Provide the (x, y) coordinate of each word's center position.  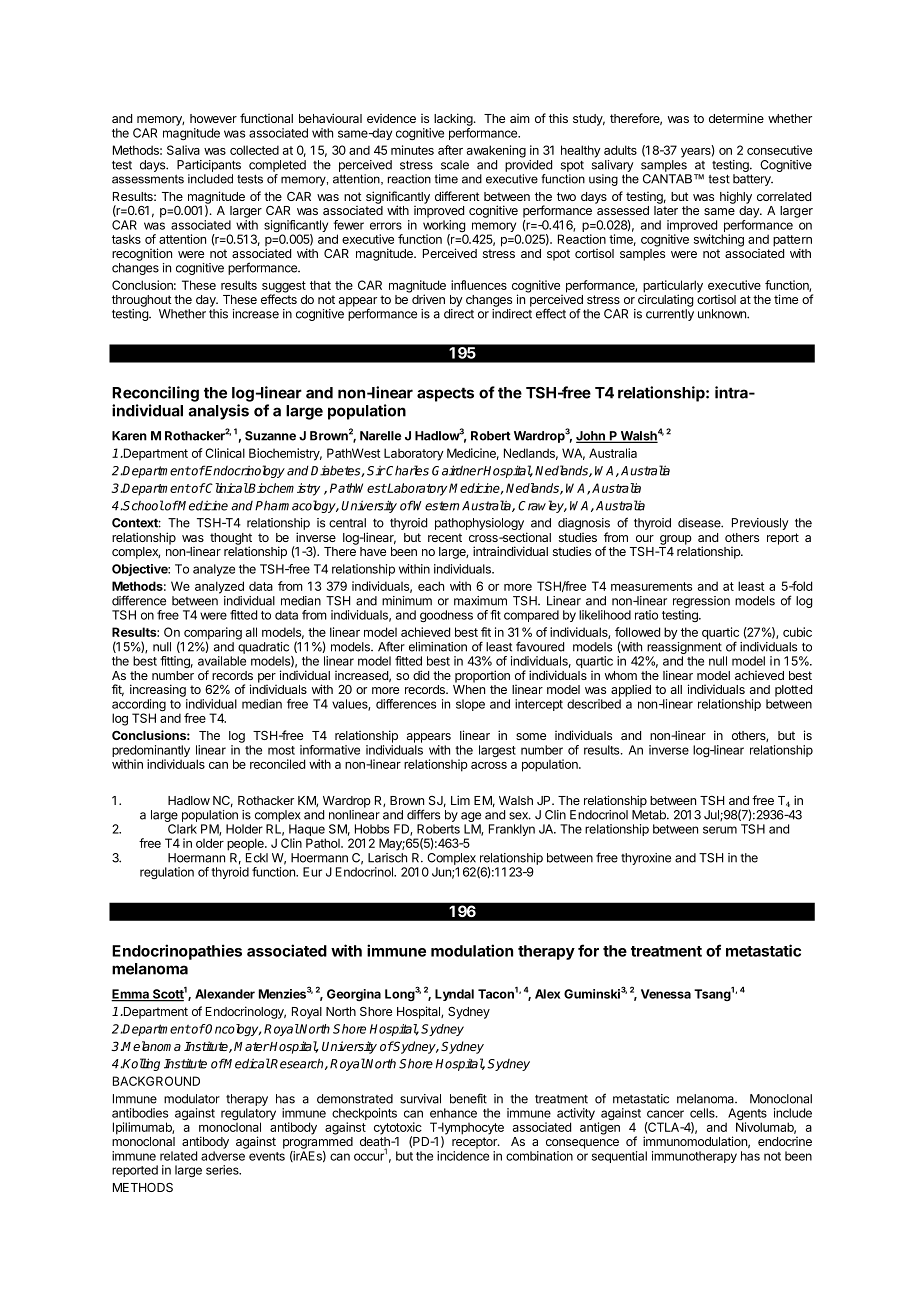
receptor (475, 1143)
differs (423, 814)
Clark (182, 829)
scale (455, 165)
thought (231, 540)
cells (703, 1113)
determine (736, 118)
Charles (407, 470)
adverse (223, 1156)
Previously (760, 524)
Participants (209, 166)
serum (720, 830)
